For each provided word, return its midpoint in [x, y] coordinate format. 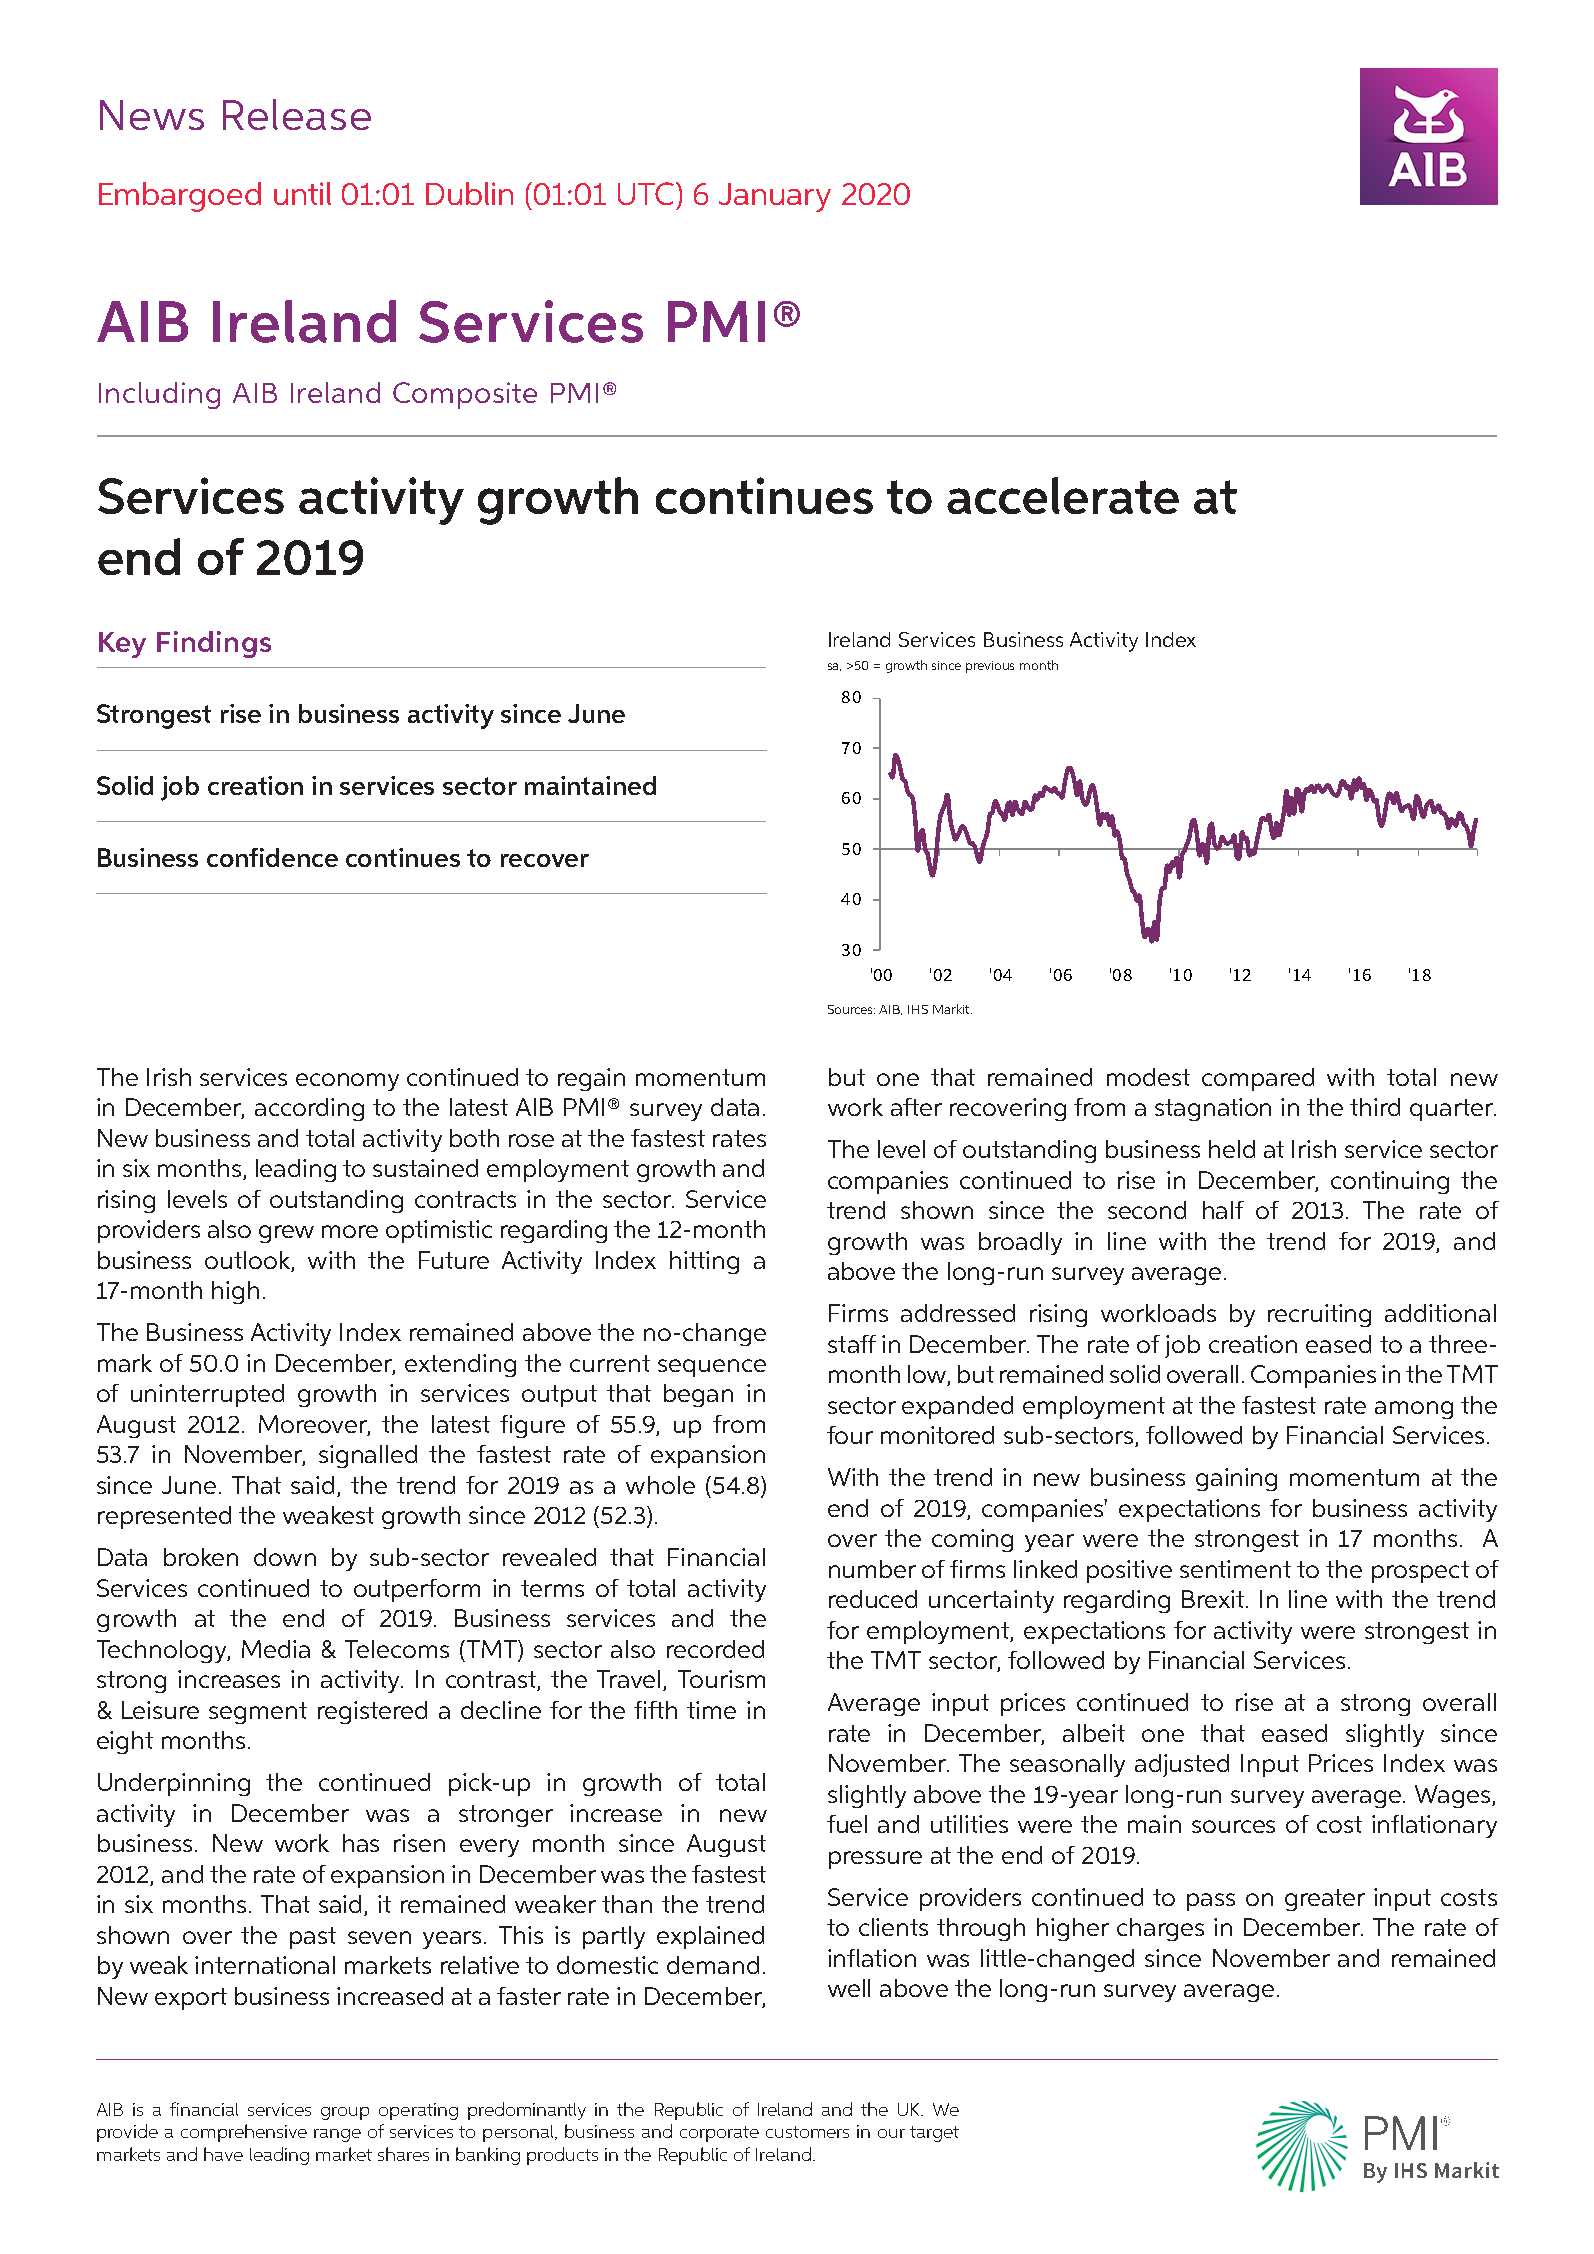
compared [1258, 1079]
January [775, 197]
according [309, 1109]
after [916, 1107]
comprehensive [244, 2133]
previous [990, 667]
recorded [715, 1649]
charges [1160, 1929]
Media [276, 1649]
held [1232, 1149]
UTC [647, 193]
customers [807, 2132]
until [302, 193]
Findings [214, 644]
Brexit [1214, 1599]
